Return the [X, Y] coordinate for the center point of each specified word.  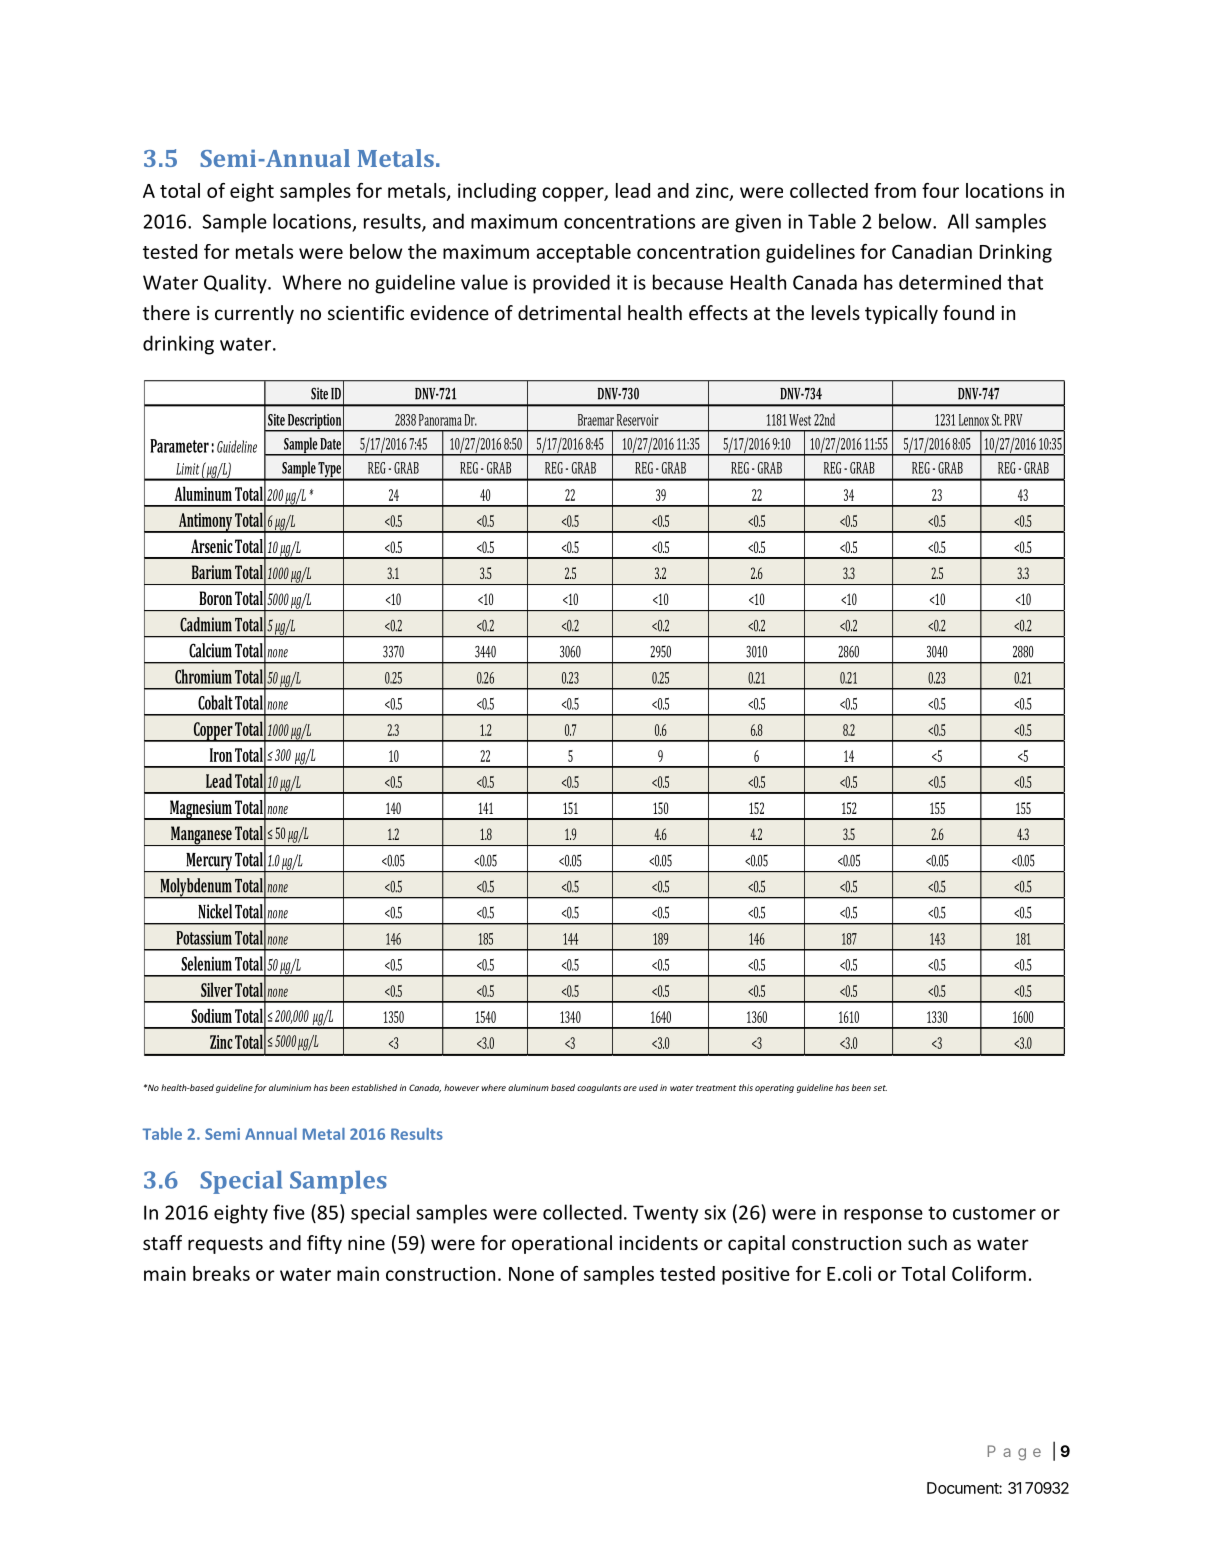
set [880, 1088]
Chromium [203, 676]
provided [571, 284]
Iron [221, 755]
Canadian [932, 251]
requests [225, 1245]
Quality [236, 284]
